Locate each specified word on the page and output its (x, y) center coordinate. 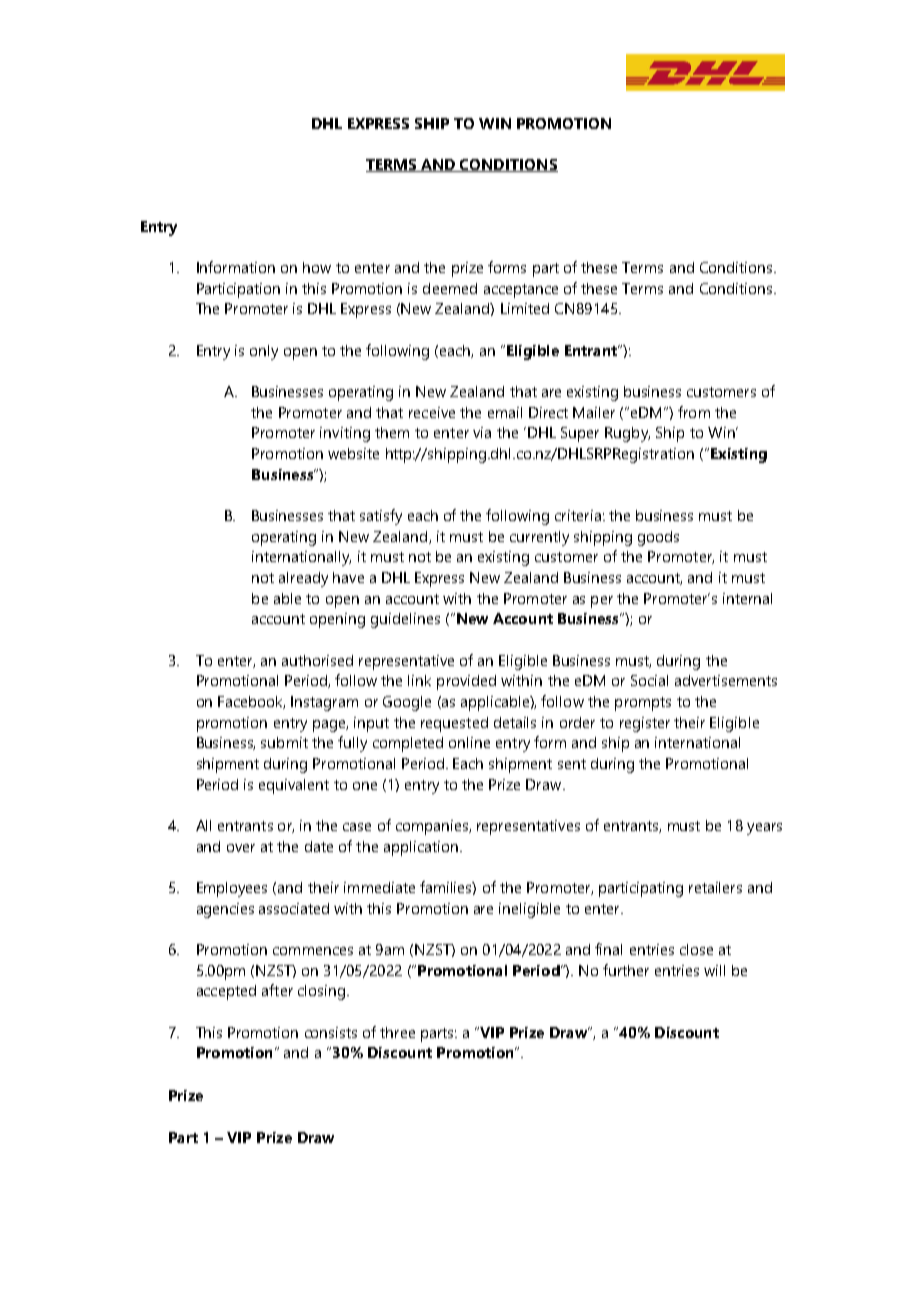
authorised (317, 660)
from (694, 412)
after (277, 990)
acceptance (521, 291)
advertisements (726, 680)
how (317, 267)
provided (466, 682)
